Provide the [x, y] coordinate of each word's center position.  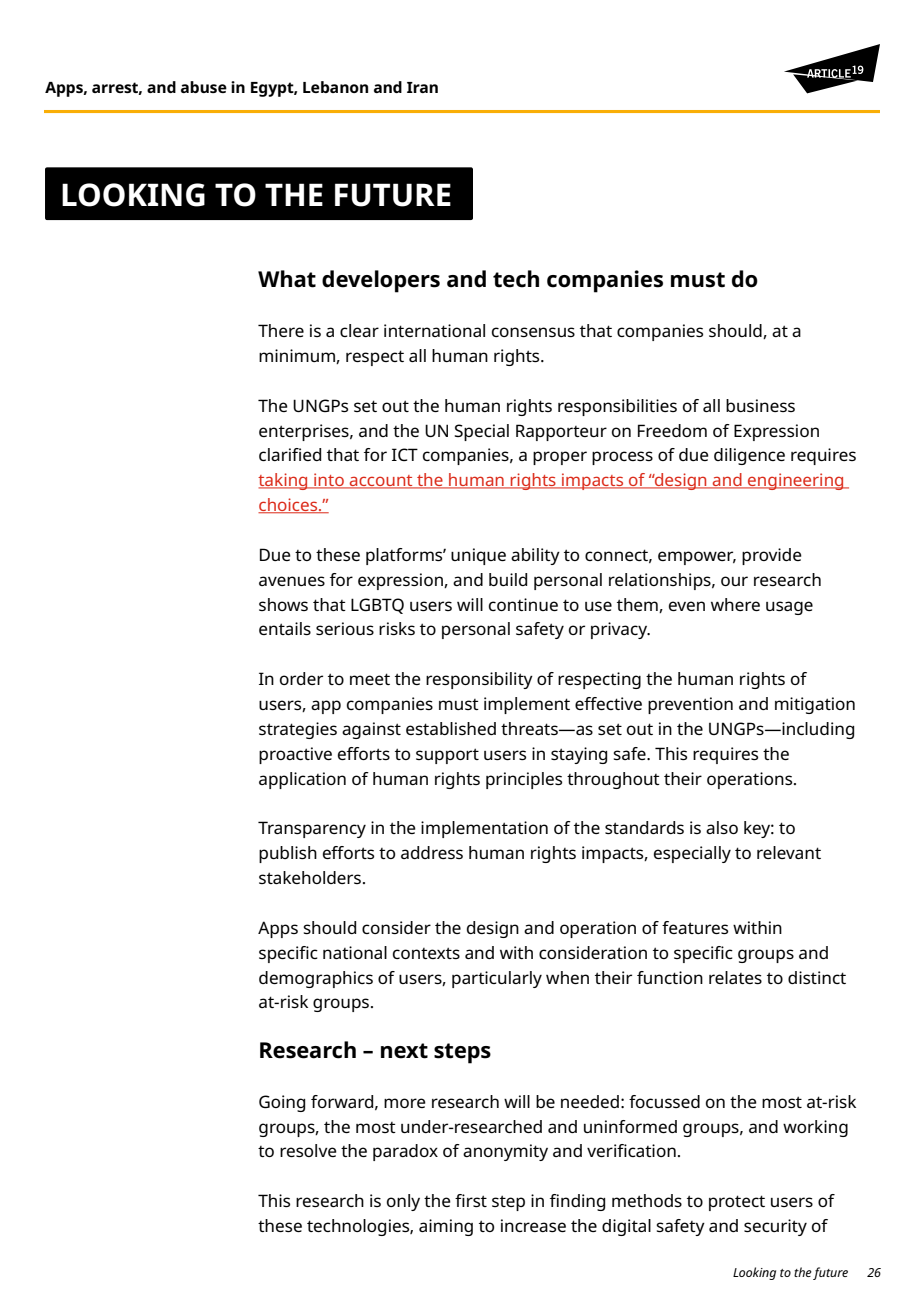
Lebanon [335, 87]
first [471, 1200]
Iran [422, 87]
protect [737, 1203]
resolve [308, 1150]
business [760, 405]
